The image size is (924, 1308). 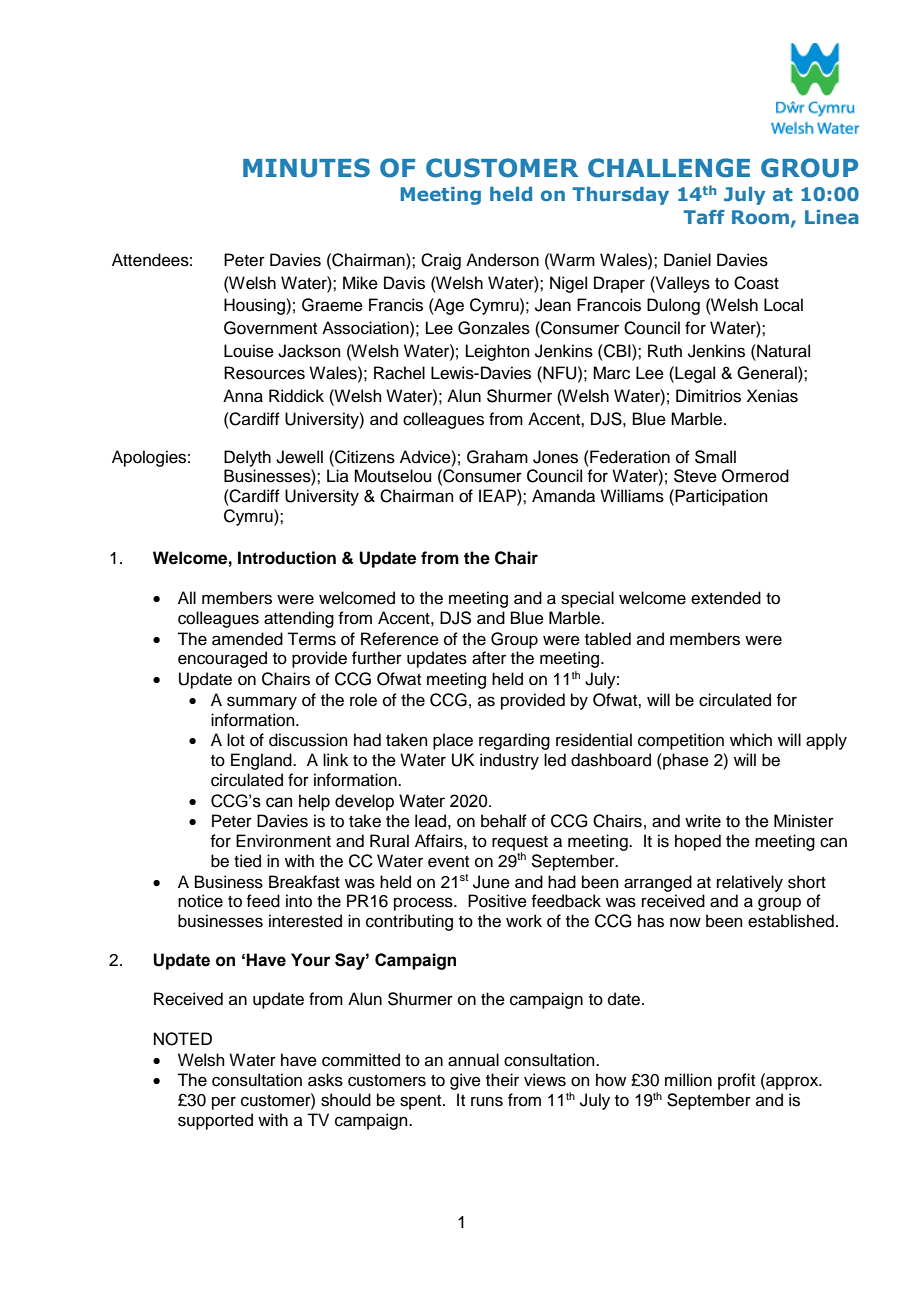 What do you see at coordinates (497, 457) in the screenshot?
I see `Graham` at bounding box center [497, 457].
